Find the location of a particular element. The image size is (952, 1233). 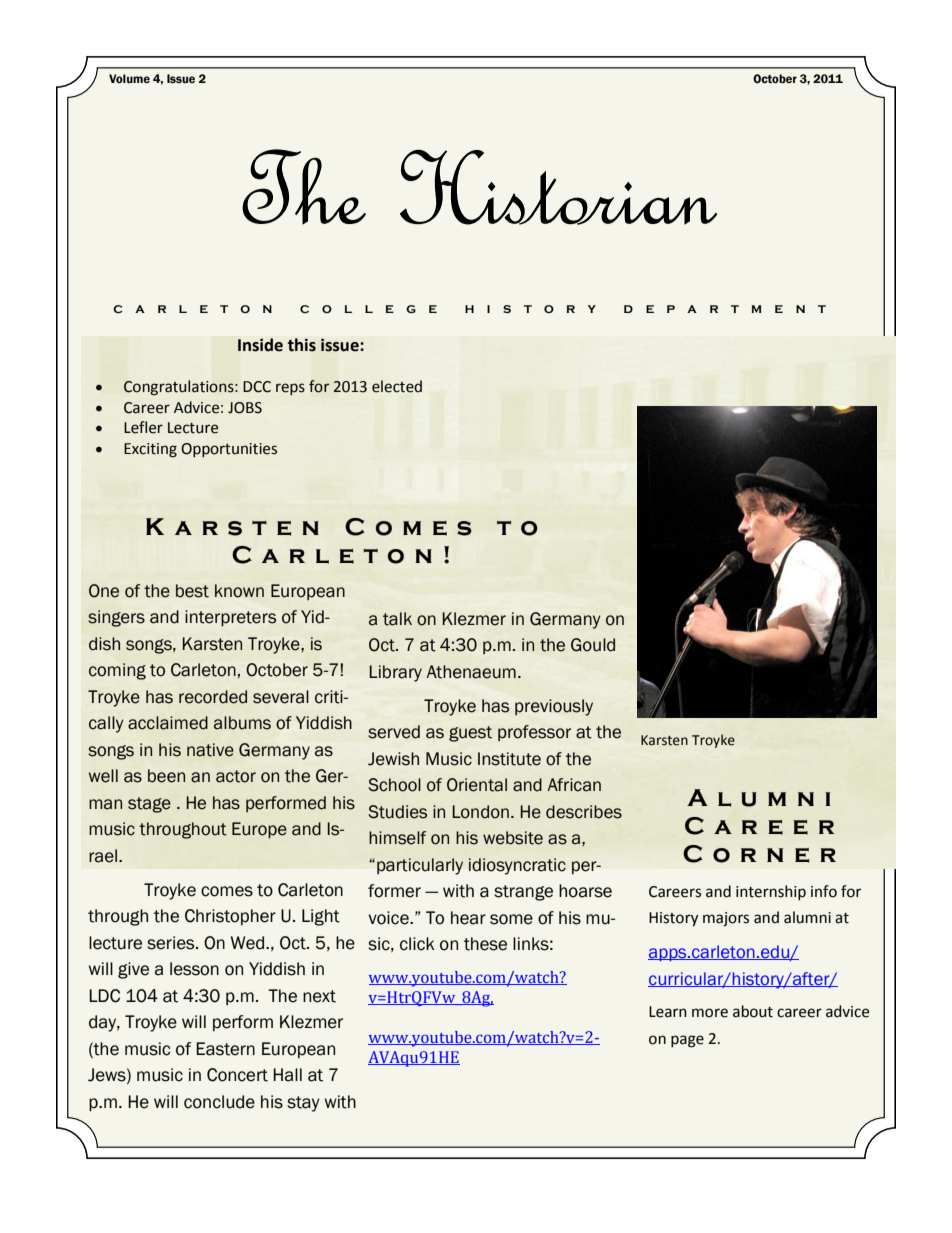

guest is located at coordinates (470, 734).
